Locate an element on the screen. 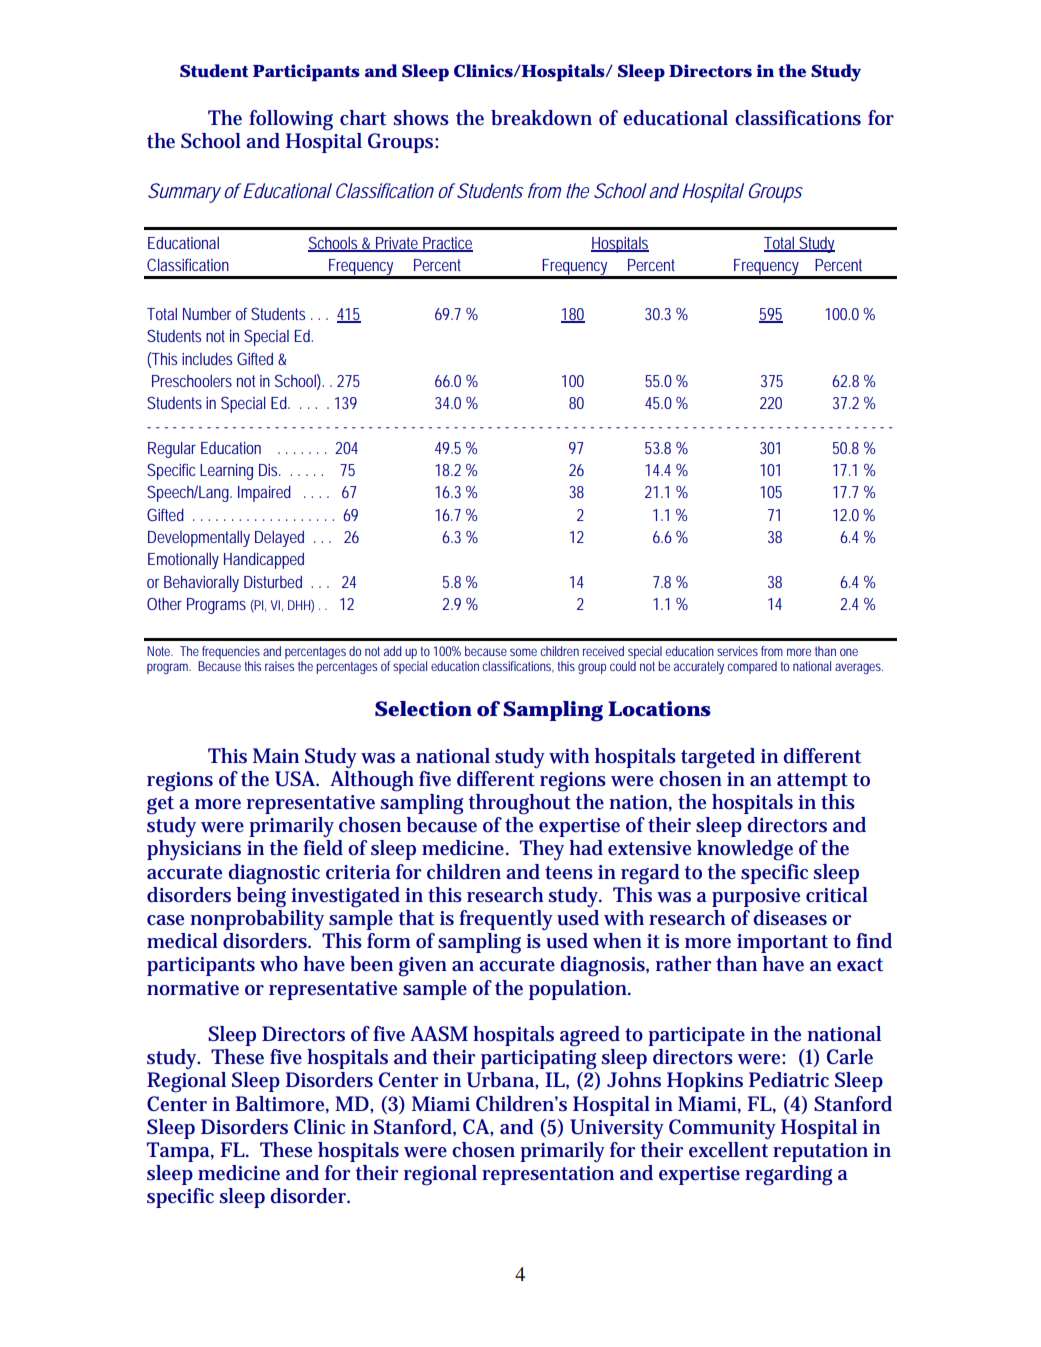 The image size is (1041, 1347). attempt is located at coordinates (812, 782).
